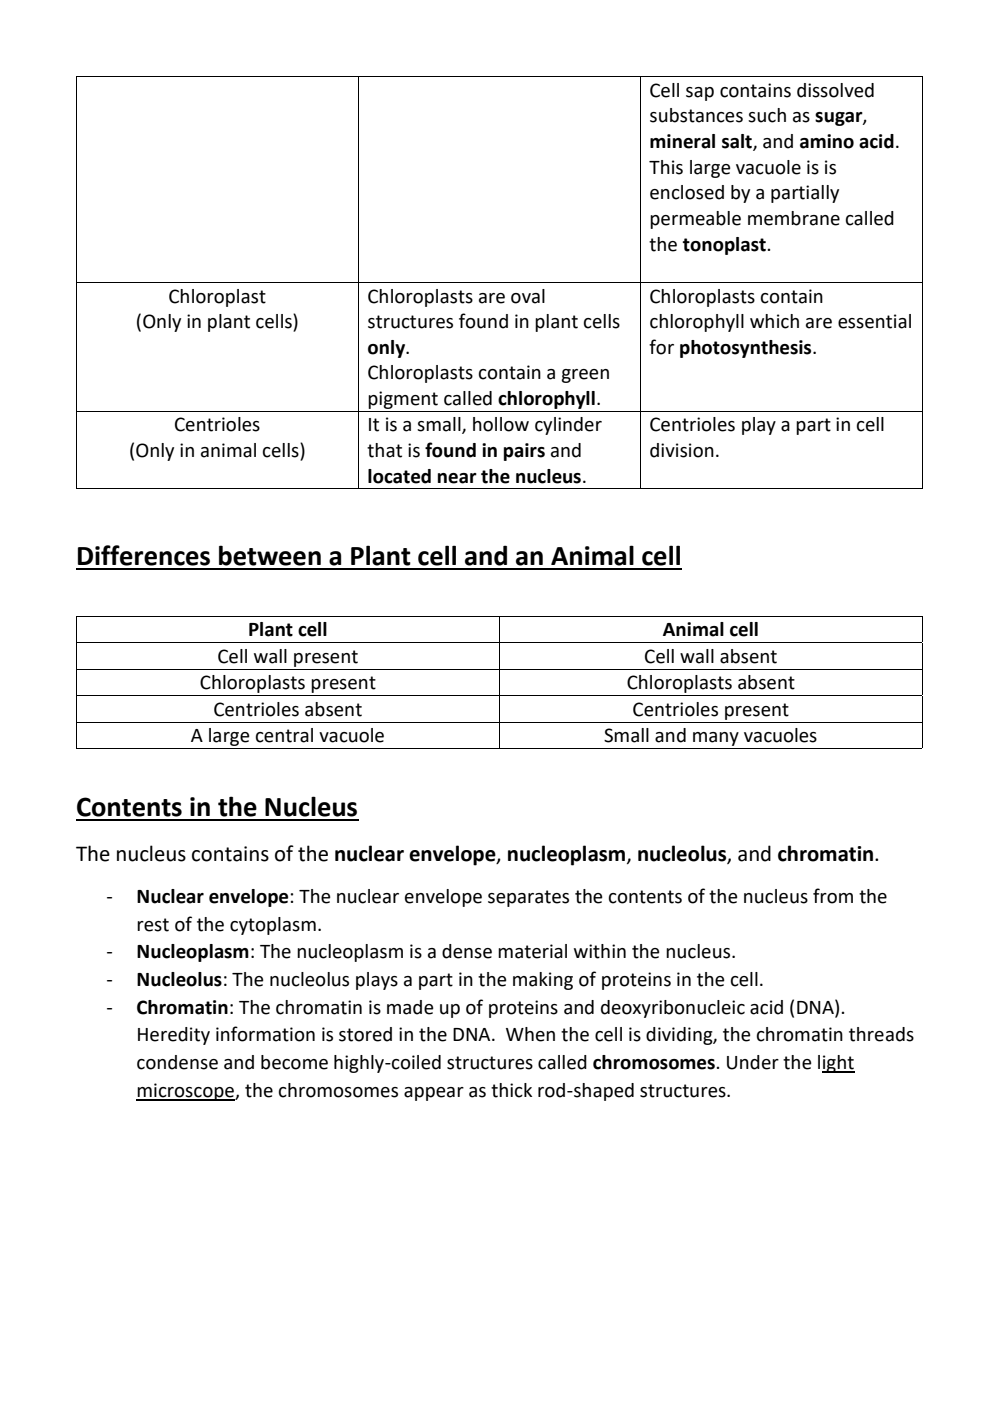 This screenshot has height=1413, width=999. I want to click on This, so click(666, 167).
